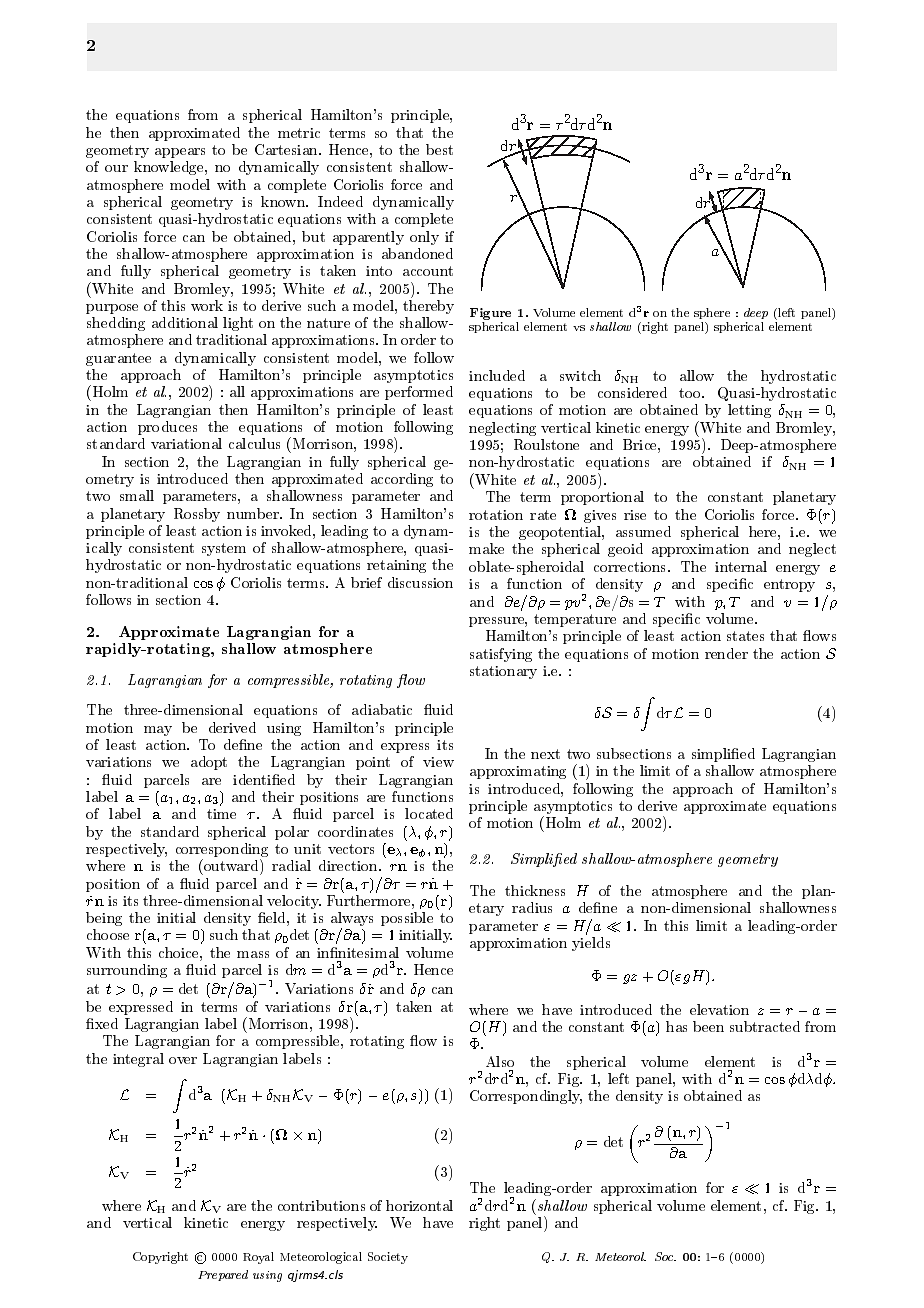 The height and width of the image is (1308, 924). Describe the element at coordinates (419, 1205) in the image. I see `horizontal` at that location.
